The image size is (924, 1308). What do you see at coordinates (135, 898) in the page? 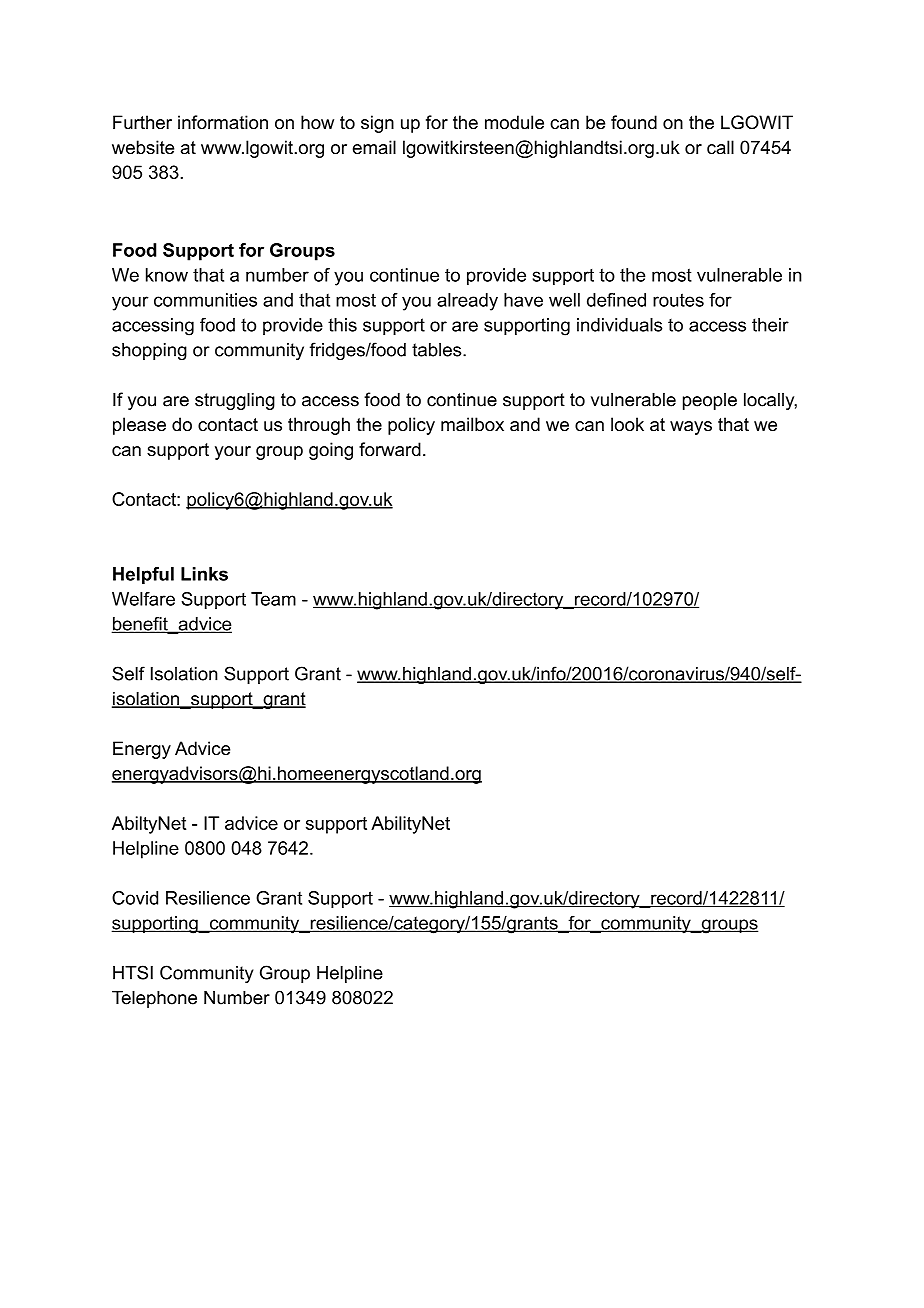
I see `Covid` at bounding box center [135, 898].
